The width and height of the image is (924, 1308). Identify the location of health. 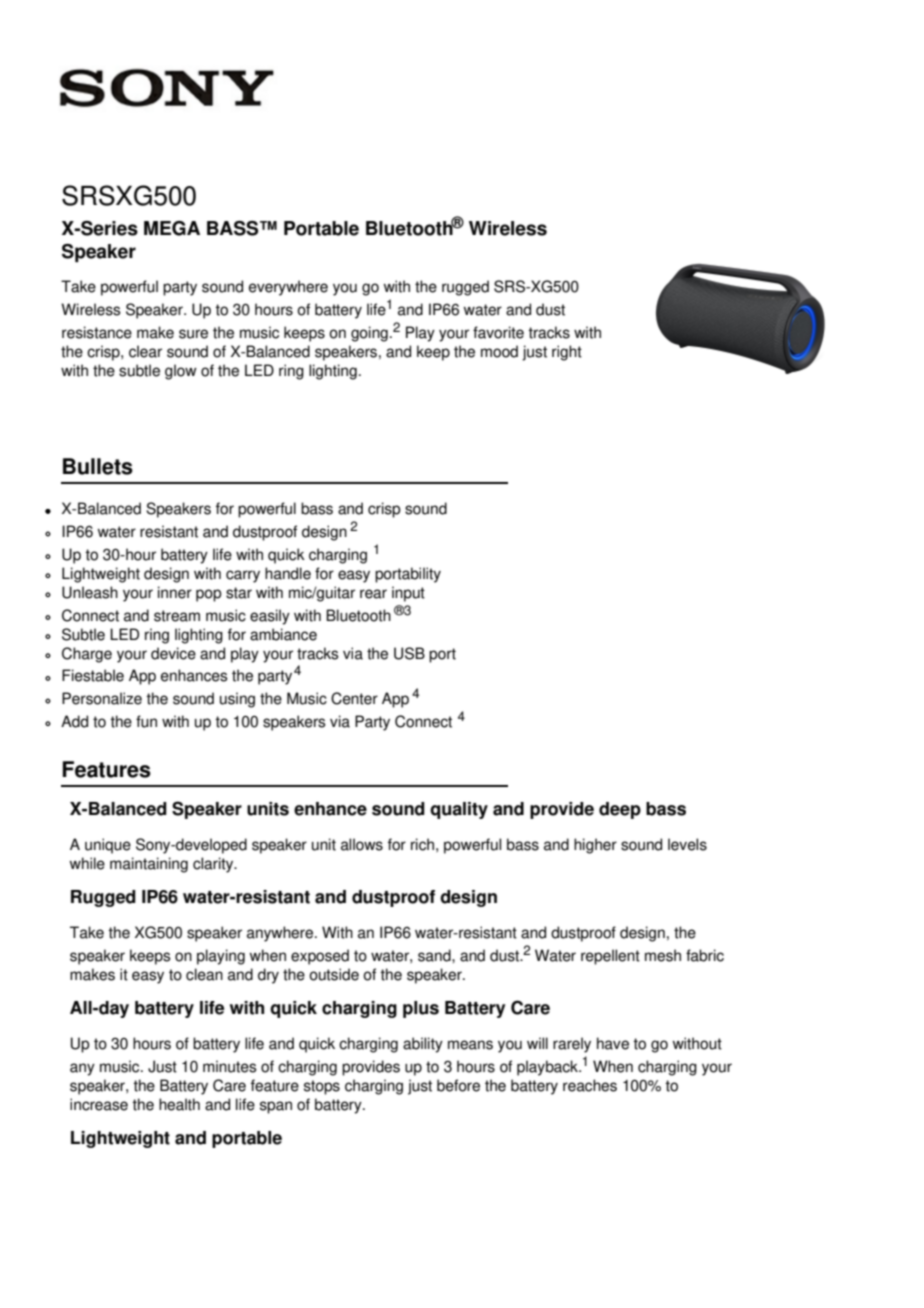
(179, 1104).
